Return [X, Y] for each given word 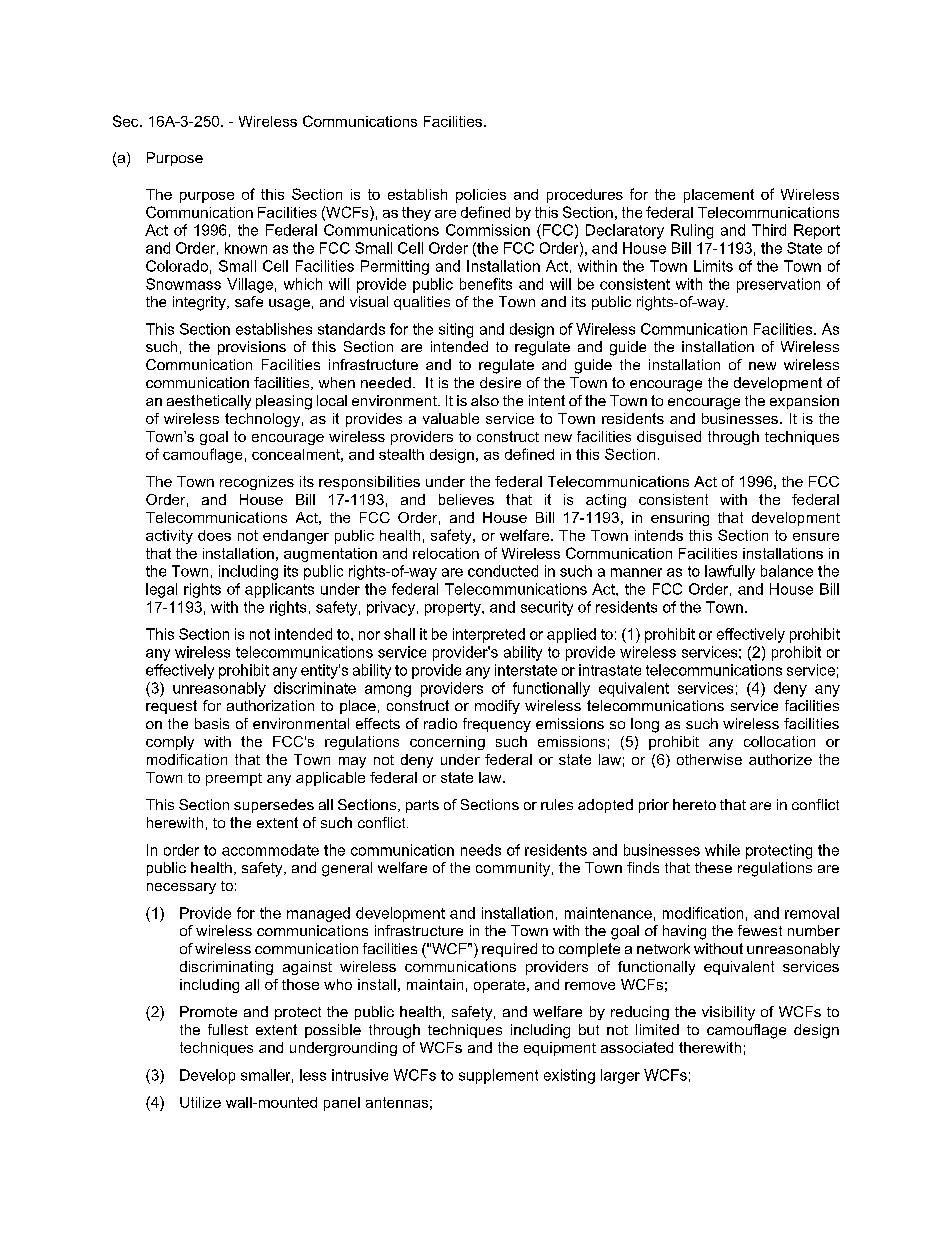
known [246, 248]
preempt [234, 779]
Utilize [200, 1102]
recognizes [257, 483]
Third [769, 230]
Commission [488, 230]
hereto [694, 804]
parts [422, 806]
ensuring [680, 519]
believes [466, 499]
